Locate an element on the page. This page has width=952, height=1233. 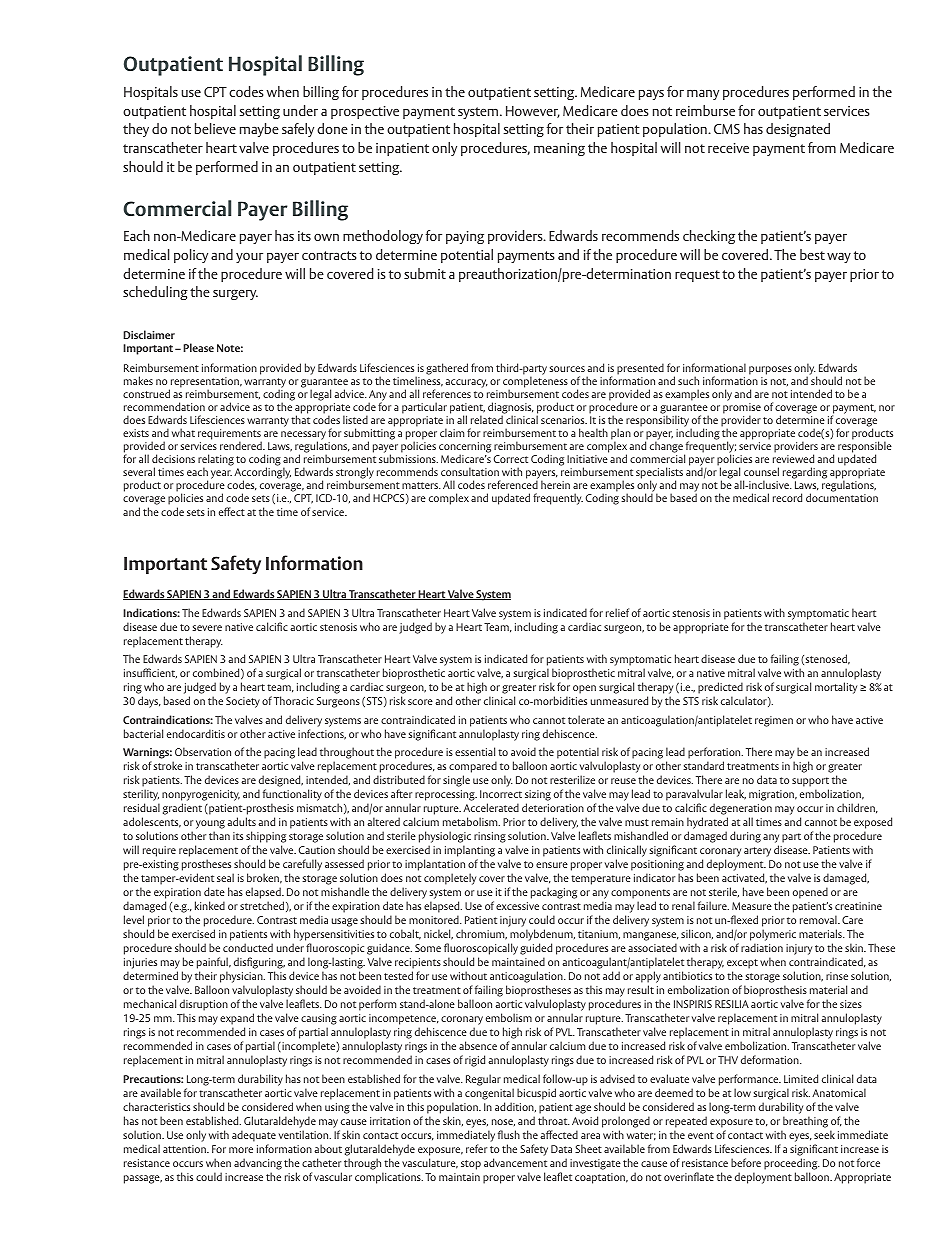
However is located at coordinates (533, 112).
